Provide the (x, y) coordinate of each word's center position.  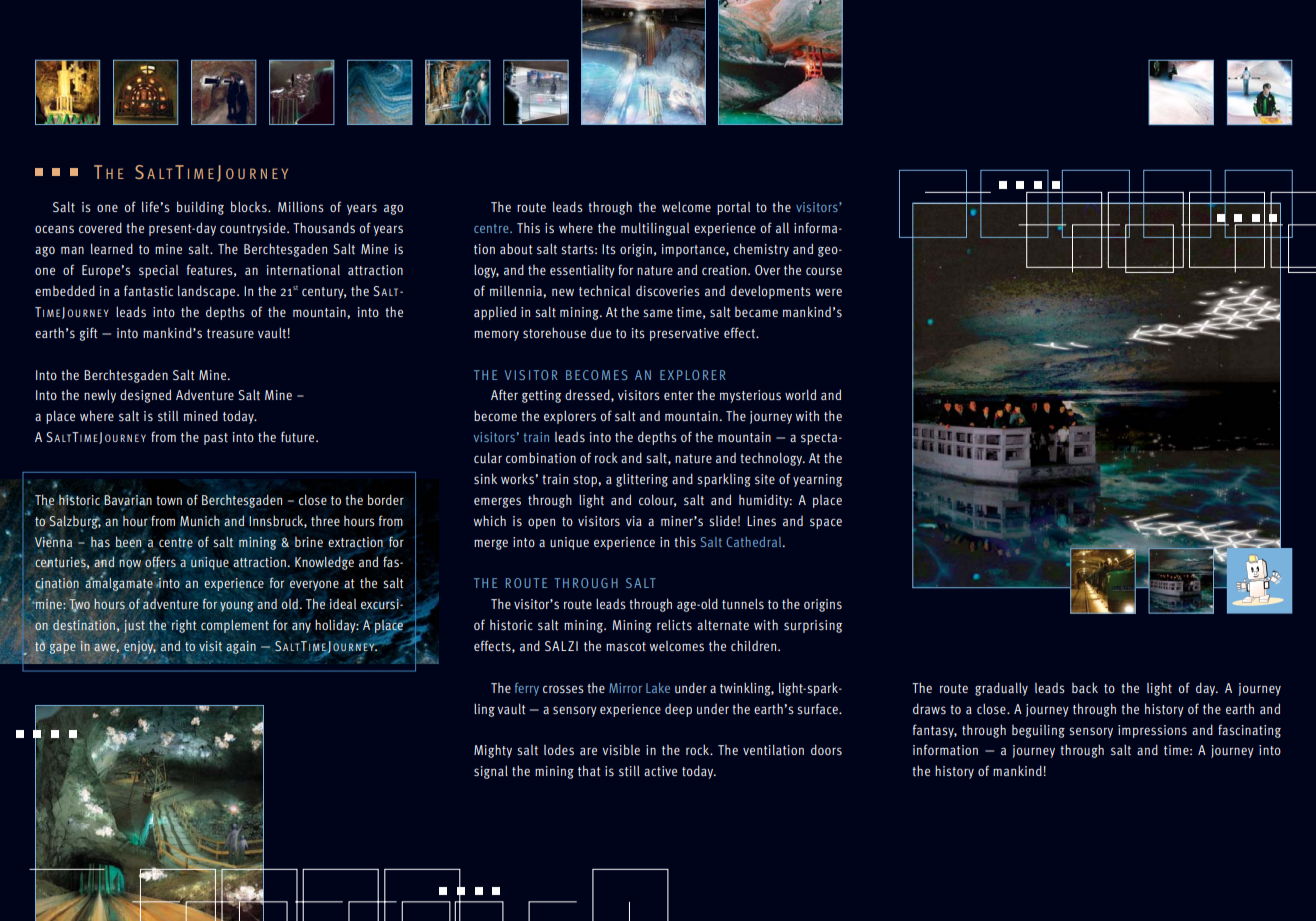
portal (733, 208)
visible (621, 749)
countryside (254, 229)
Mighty (493, 751)
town (169, 500)
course (824, 271)
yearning (817, 480)
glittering (642, 480)
